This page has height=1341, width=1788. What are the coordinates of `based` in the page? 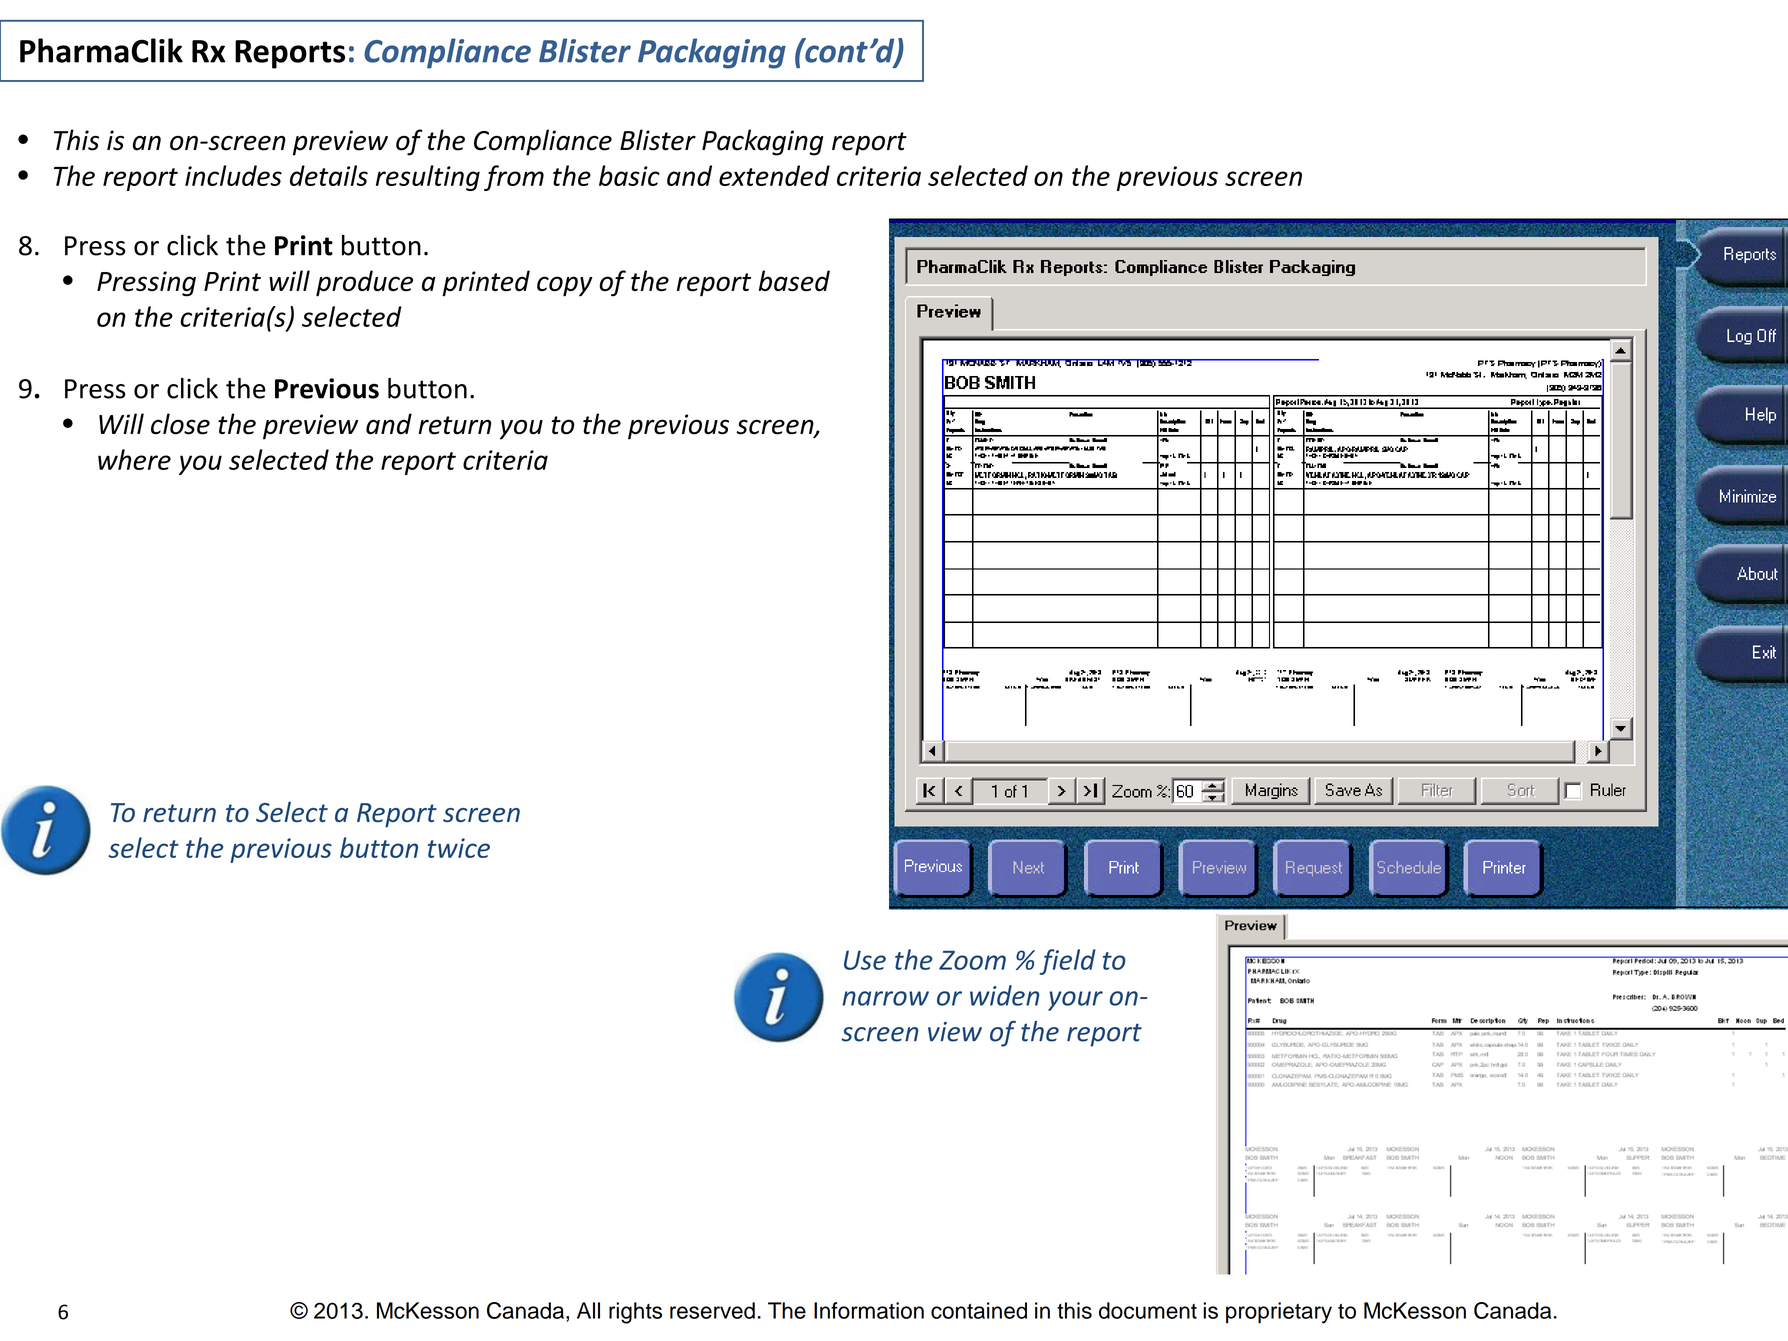 It's located at (794, 280).
